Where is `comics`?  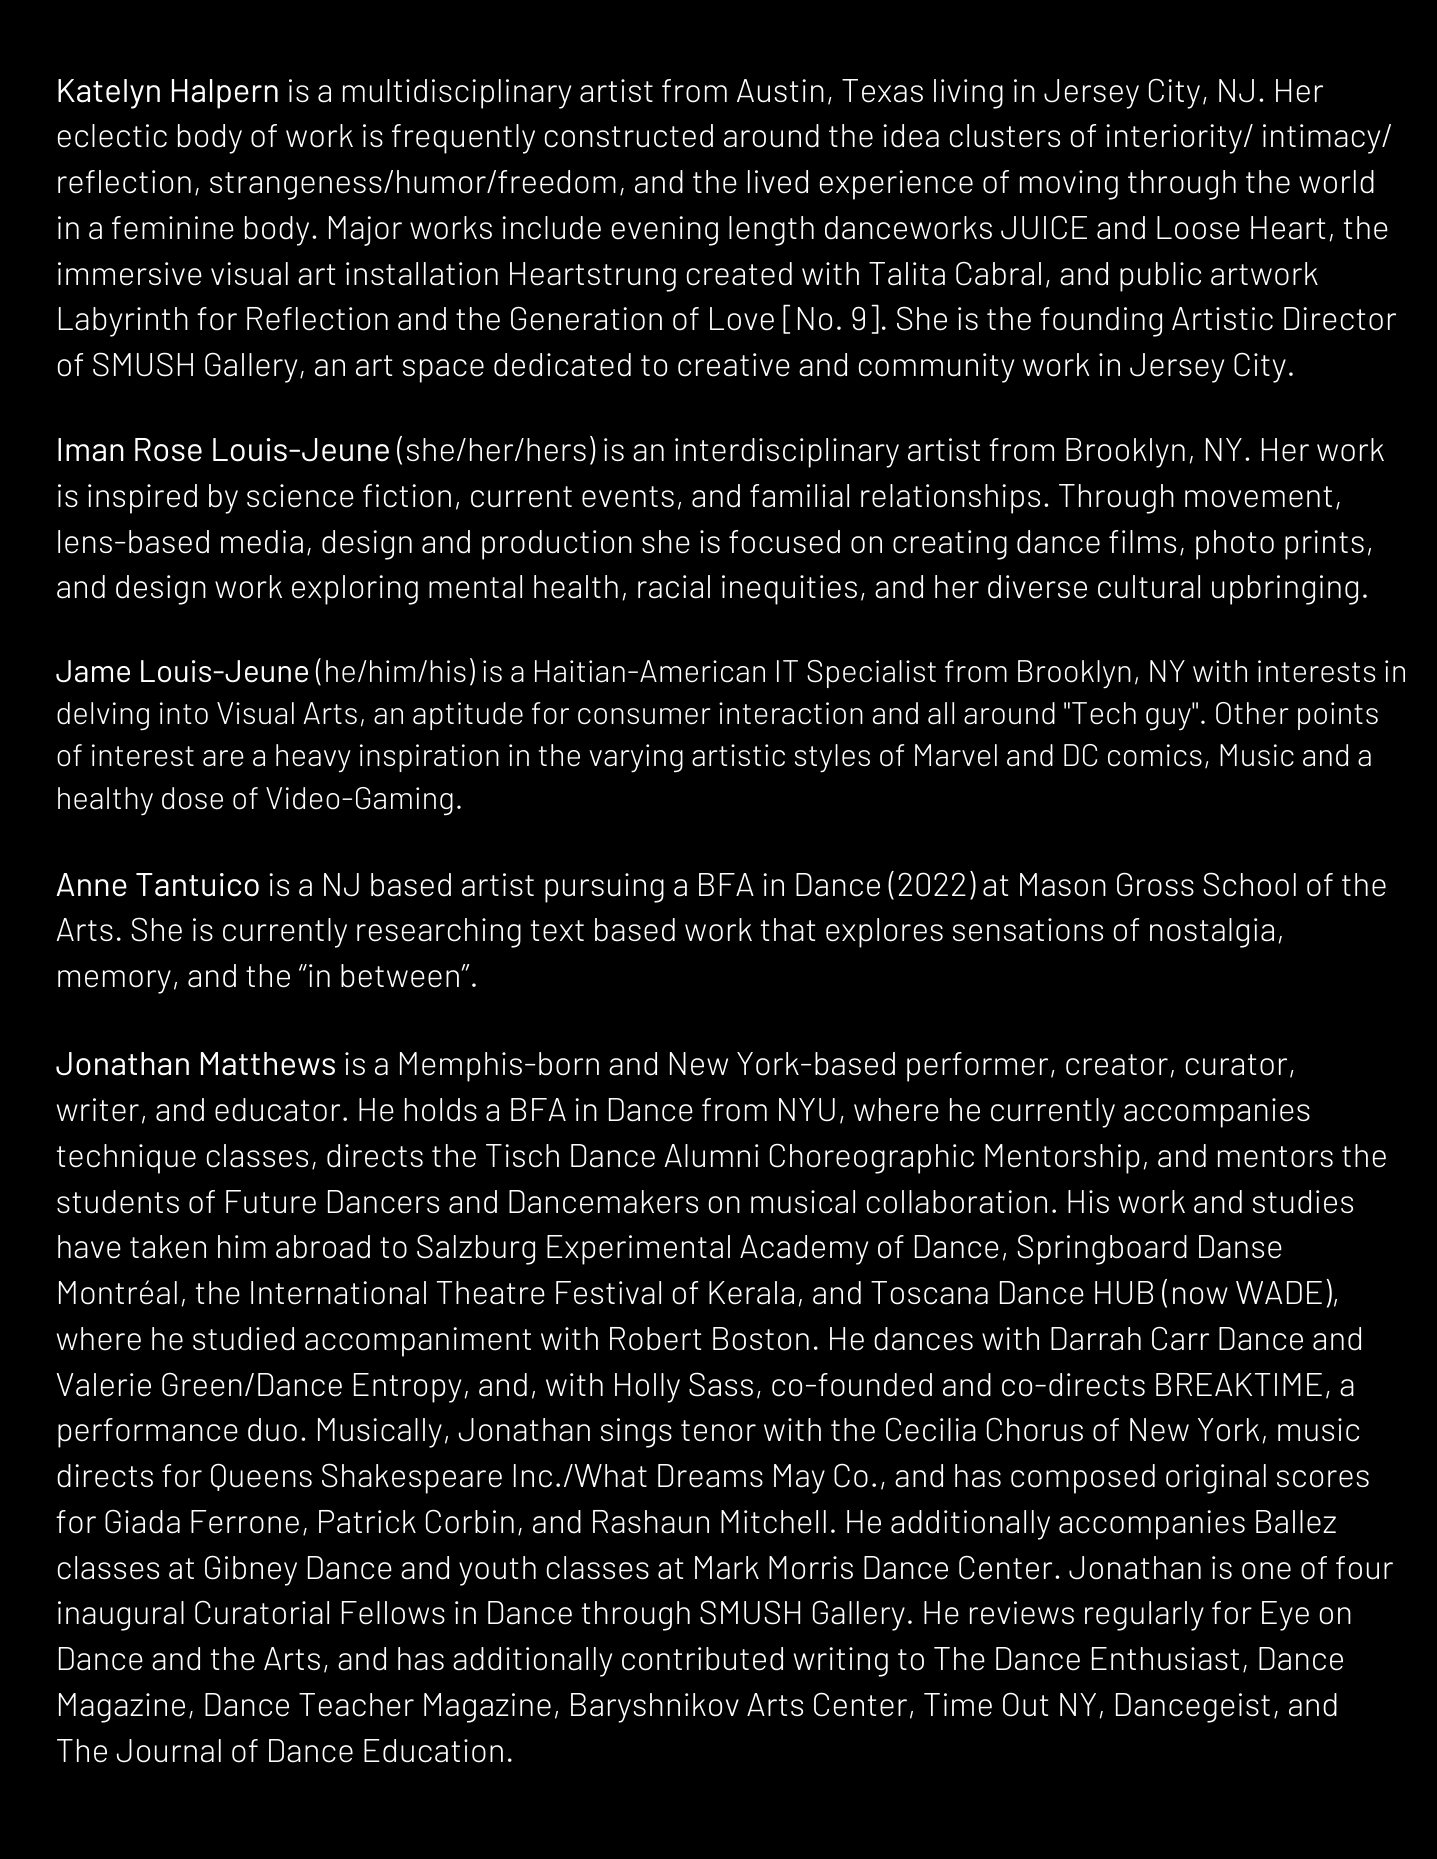
comics is located at coordinates (1155, 755).
